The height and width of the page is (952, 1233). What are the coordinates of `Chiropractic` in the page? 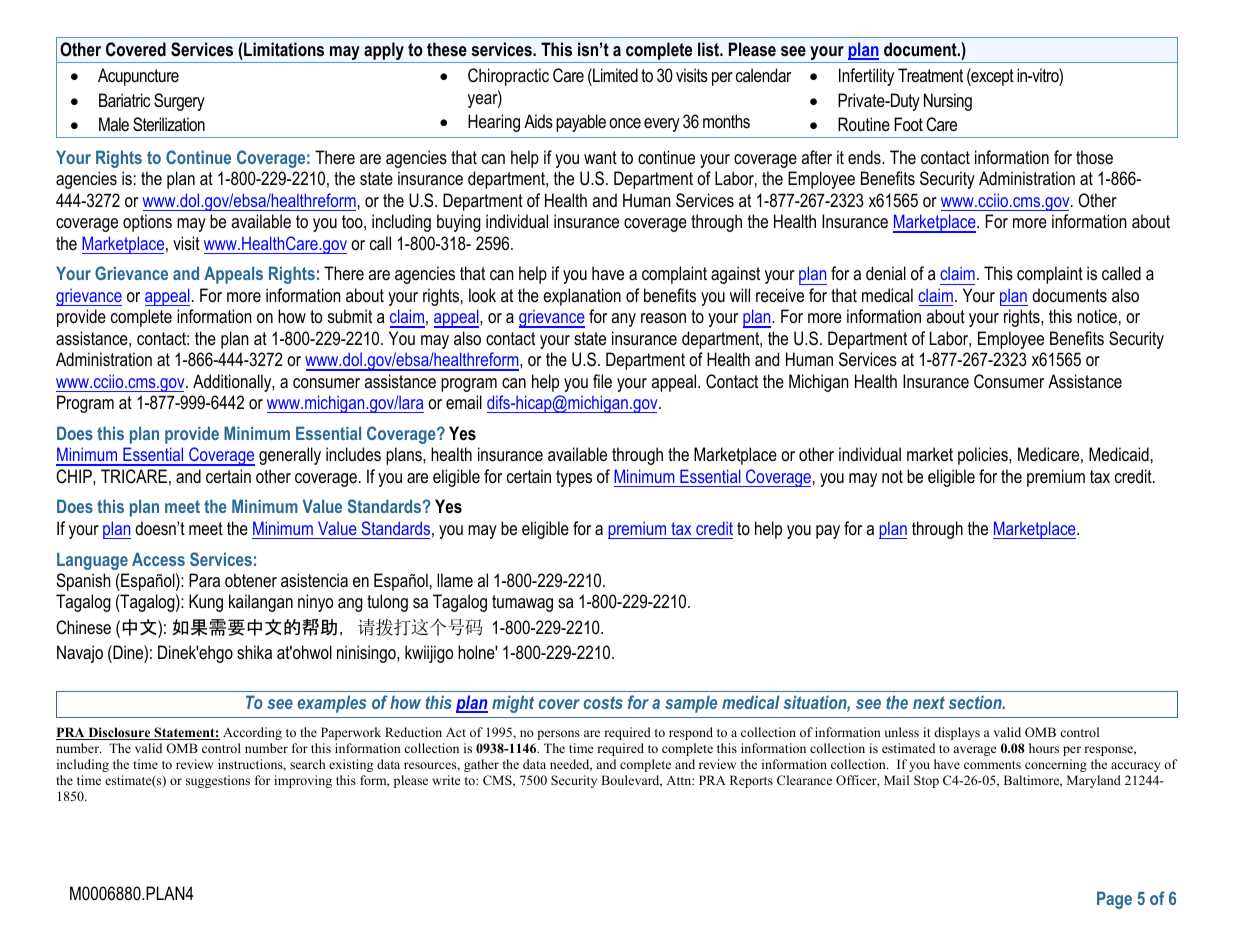 It's located at (508, 77).
